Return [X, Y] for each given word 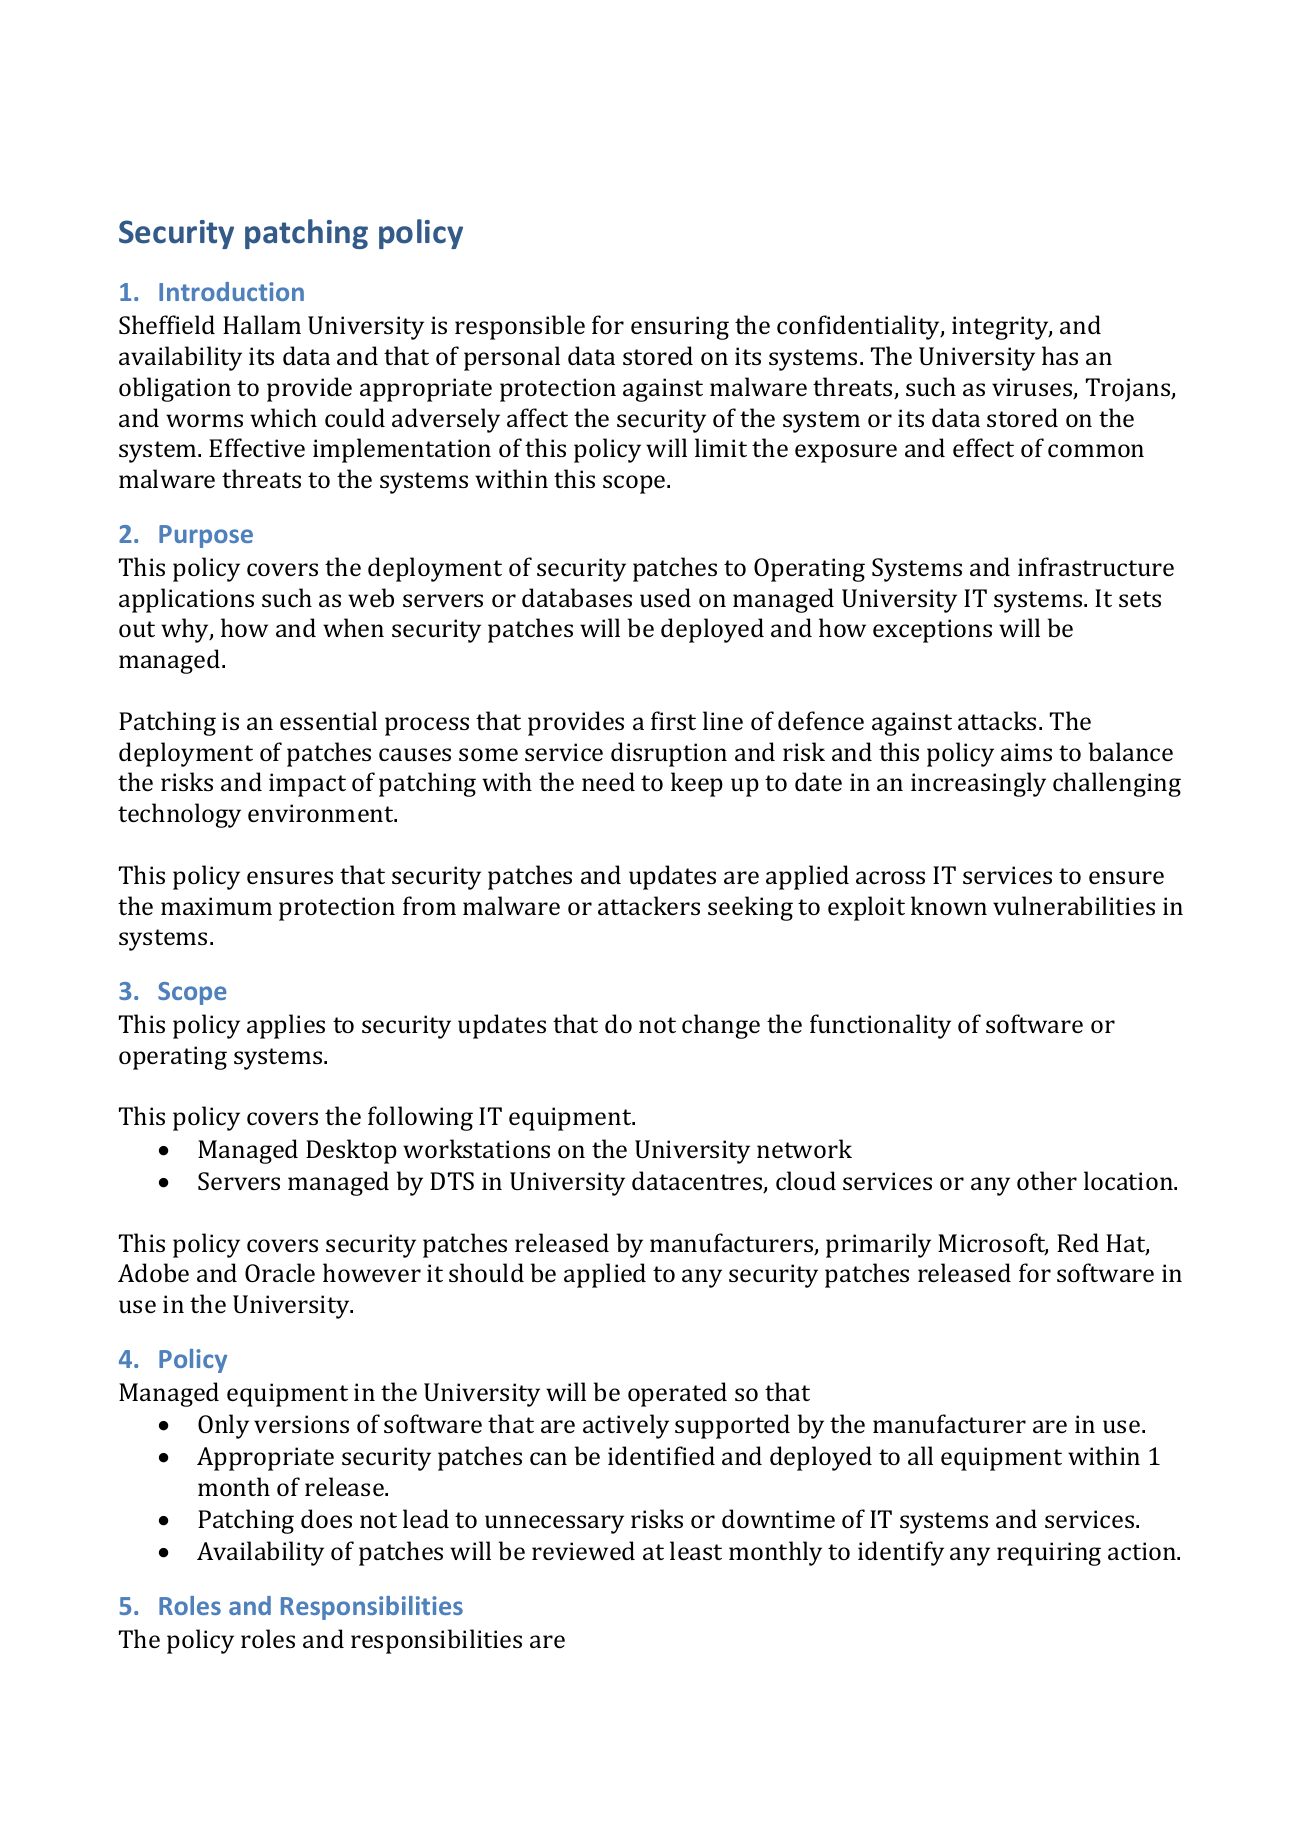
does [326, 1518]
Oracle [280, 1272]
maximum [216, 906]
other [1047, 1180]
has [1060, 355]
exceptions [932, 631]
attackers [649, 905]
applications [186, 600]
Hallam [262, 324]
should [486, 1272]
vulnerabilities [1074, 905]
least [696, 1550]
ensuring [680, 328]
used [665, 597]
